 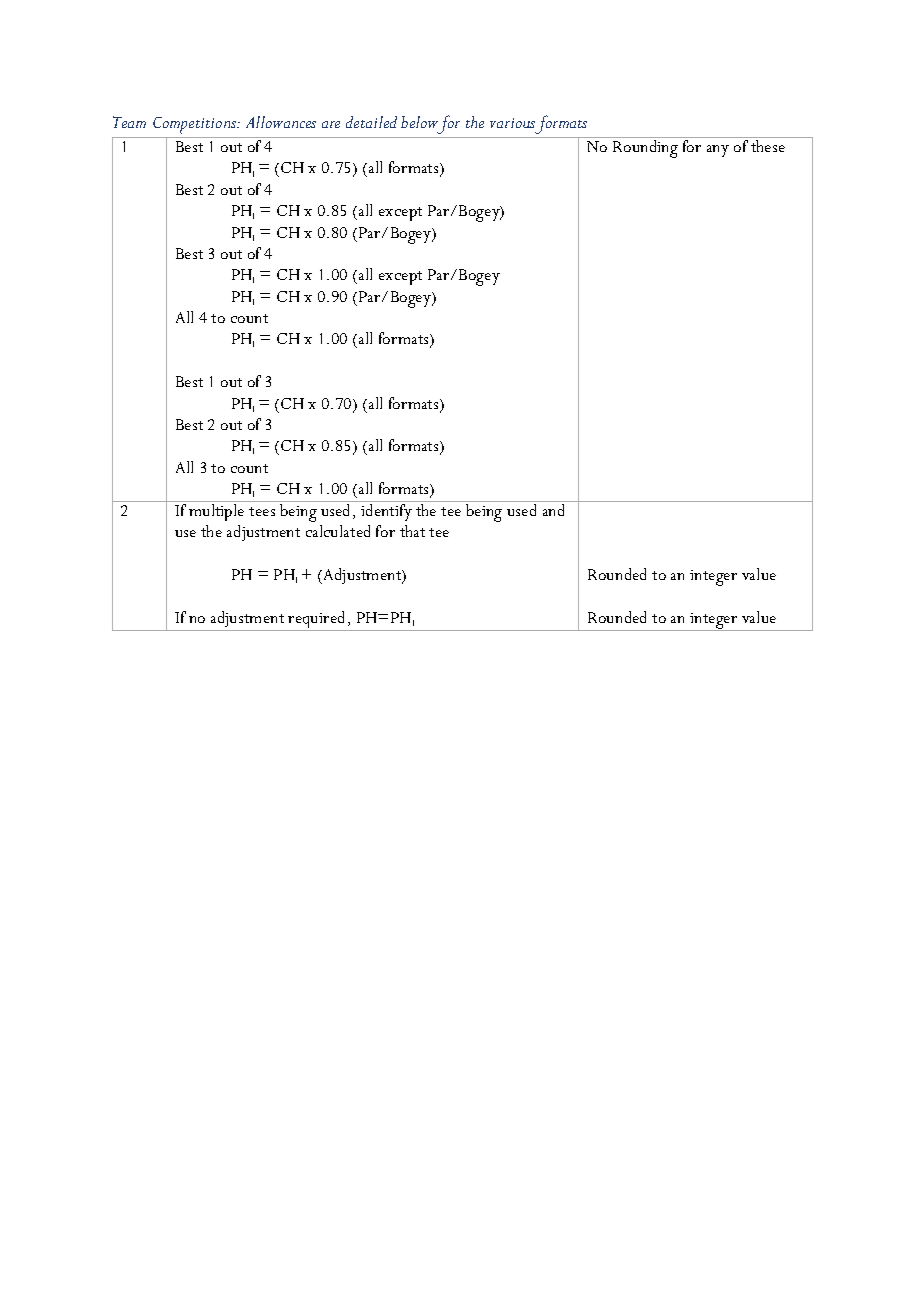 I want to click on these, so click(x=768, y=146).
